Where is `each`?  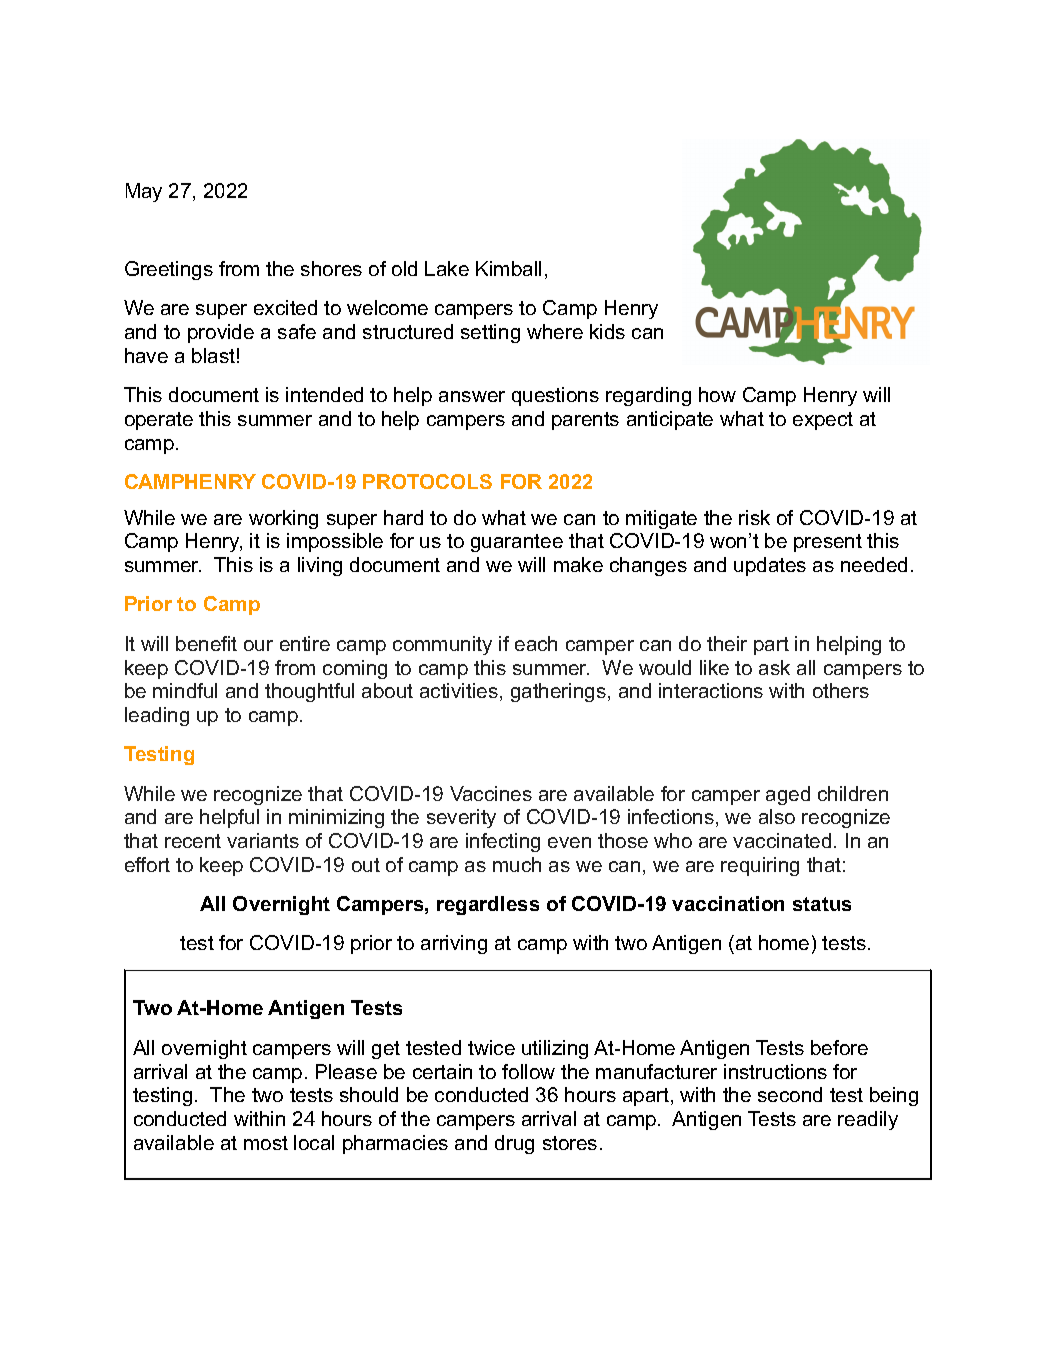
each is located at coordinates (536, 643).
